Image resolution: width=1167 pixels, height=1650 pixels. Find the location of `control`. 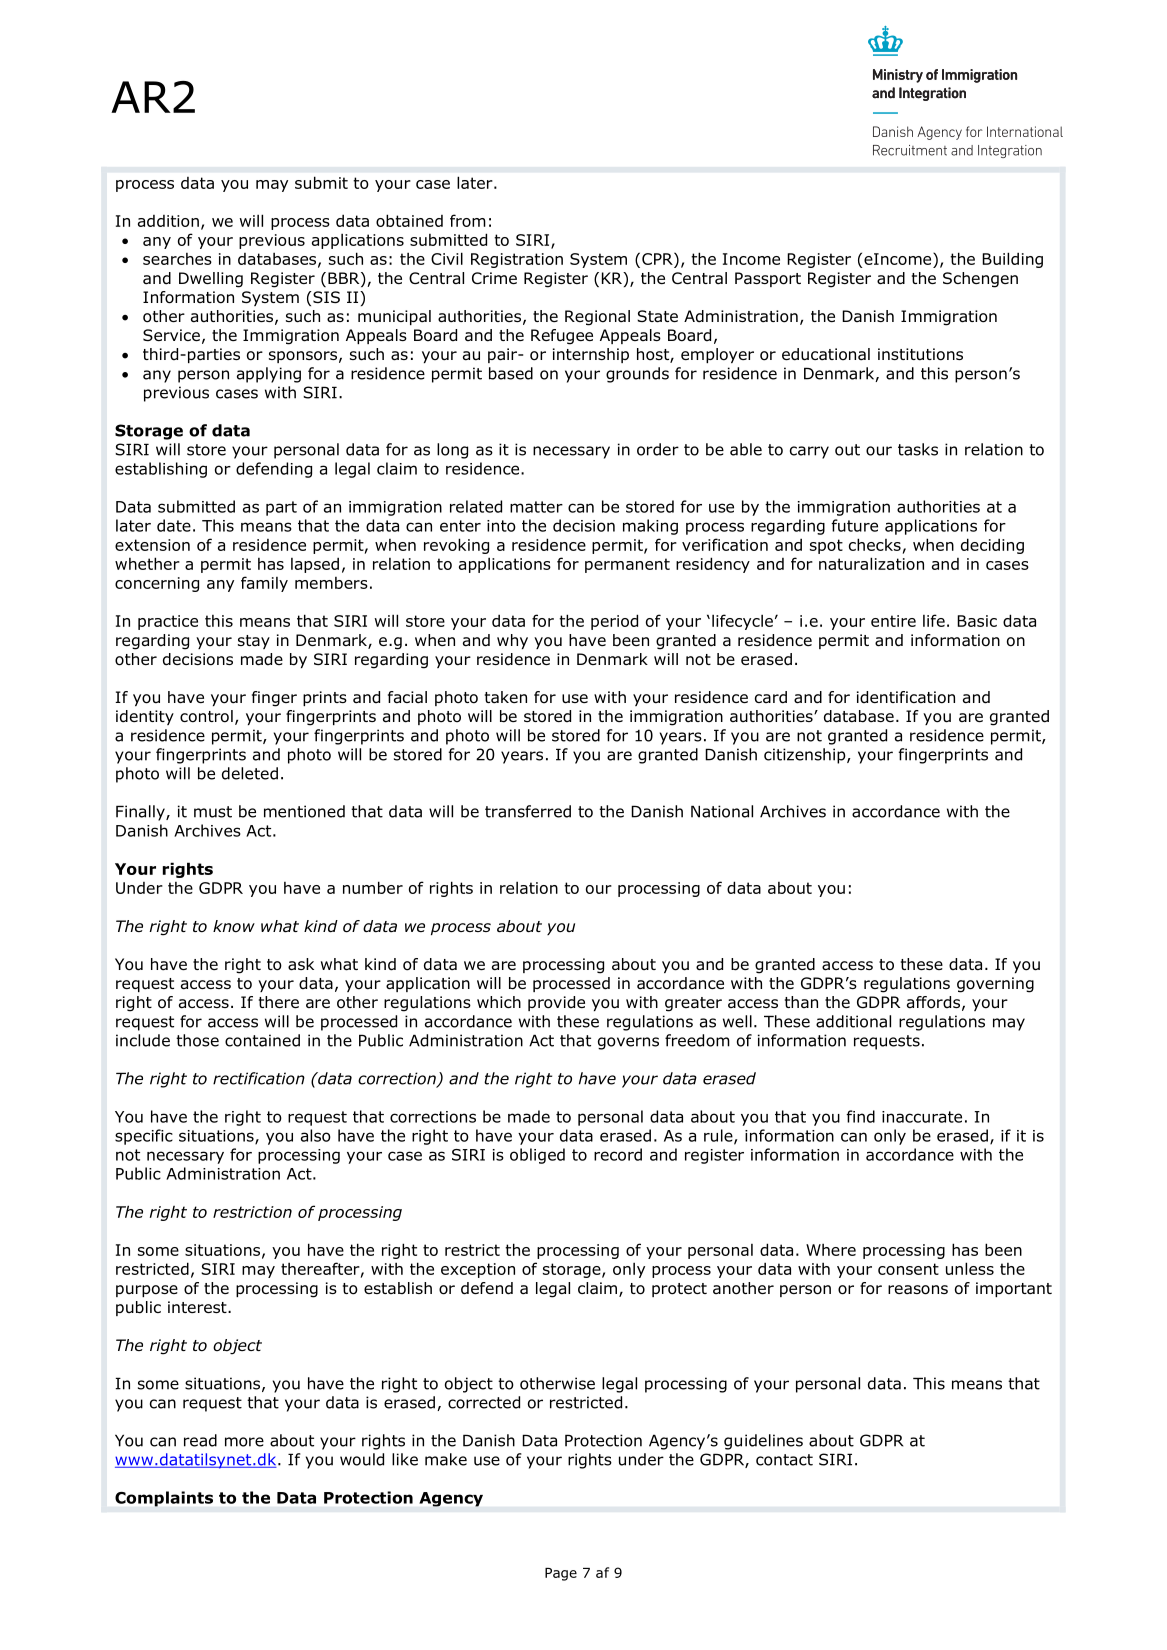

control is located at coordinates (206, 716).
